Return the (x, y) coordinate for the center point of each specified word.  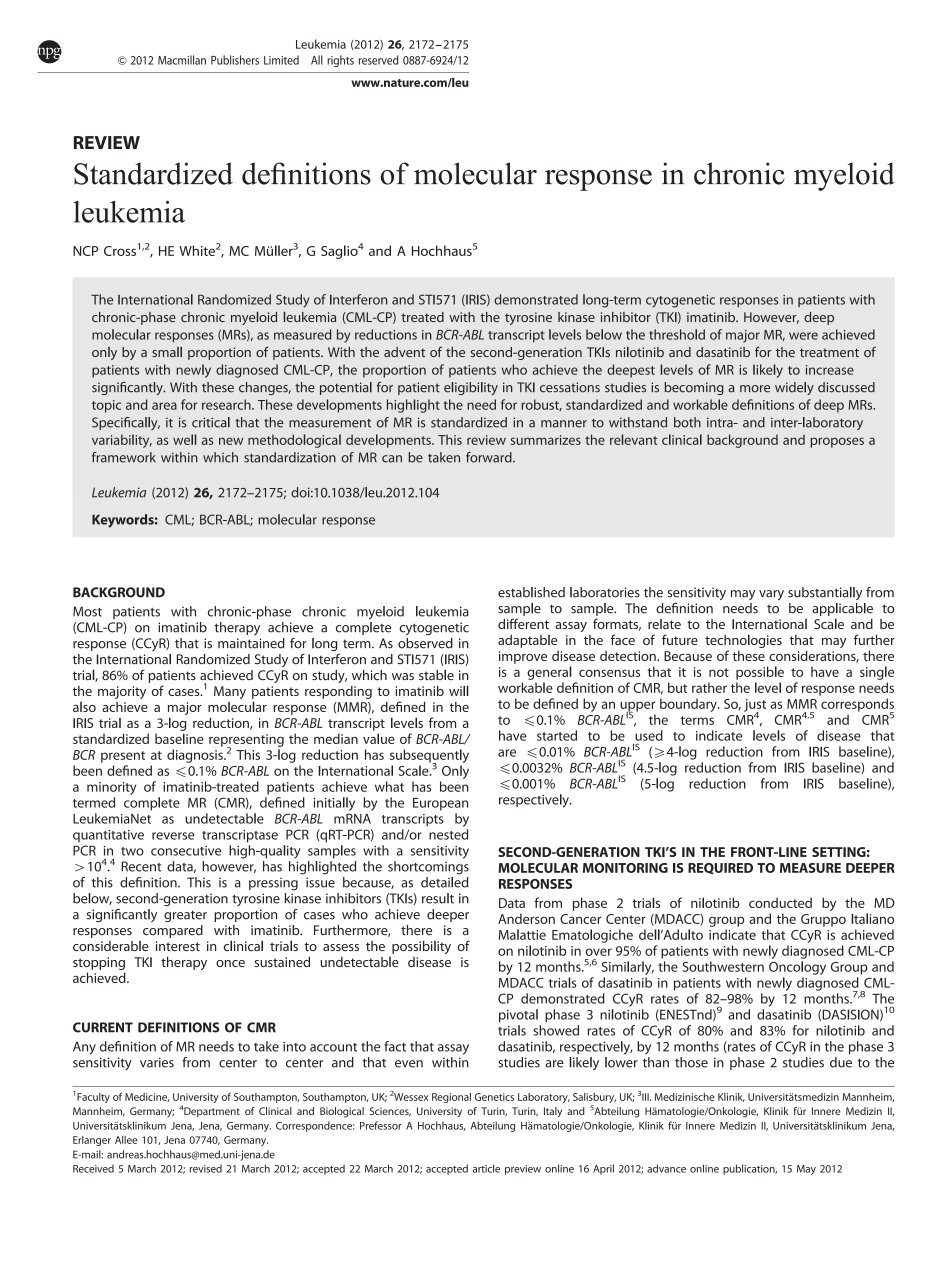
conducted (780, 902)
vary (771, 595)
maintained (251, 643)
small (167, 351)
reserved (379, 60)
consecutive (186, 851)
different (523, 623)
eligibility (471, 388)
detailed (444, 882)
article (486, 1168)
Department (211, 1112)
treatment (829, 352)
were (803, 336)
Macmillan (182, 60)
